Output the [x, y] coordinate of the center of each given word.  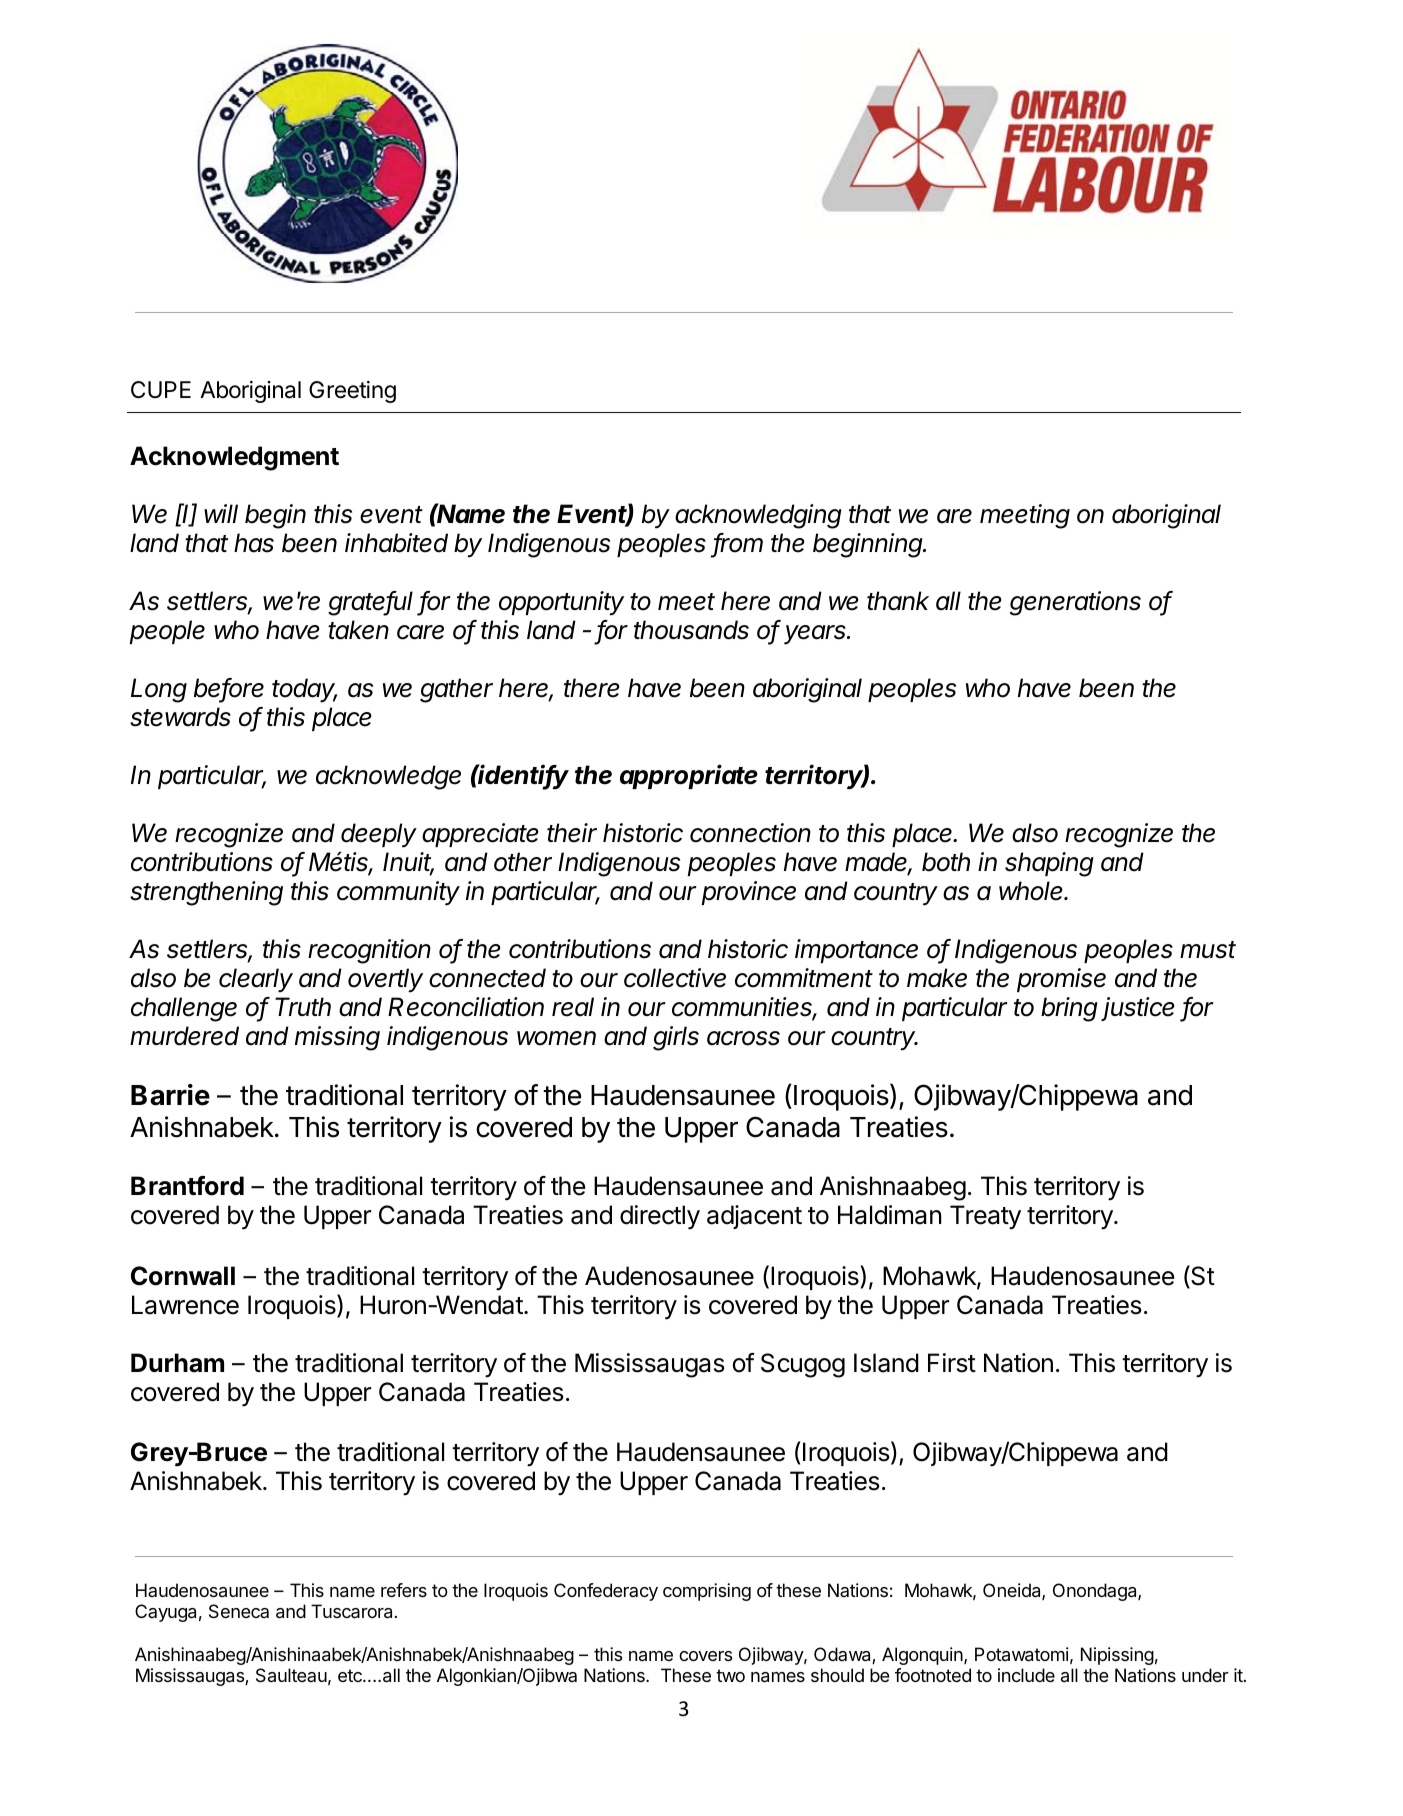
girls [676, 1038]
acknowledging [758, 516]
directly [660, 1217]
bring [1069, 1009]
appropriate [689, 776]
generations [1075, 603]
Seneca [239, 1611]
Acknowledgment [234, 458]
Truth [303, 1006]
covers [705, 1656]
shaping [1049, 864]
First [952, 1363]
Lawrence [185, 1305]
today [305, 690]
